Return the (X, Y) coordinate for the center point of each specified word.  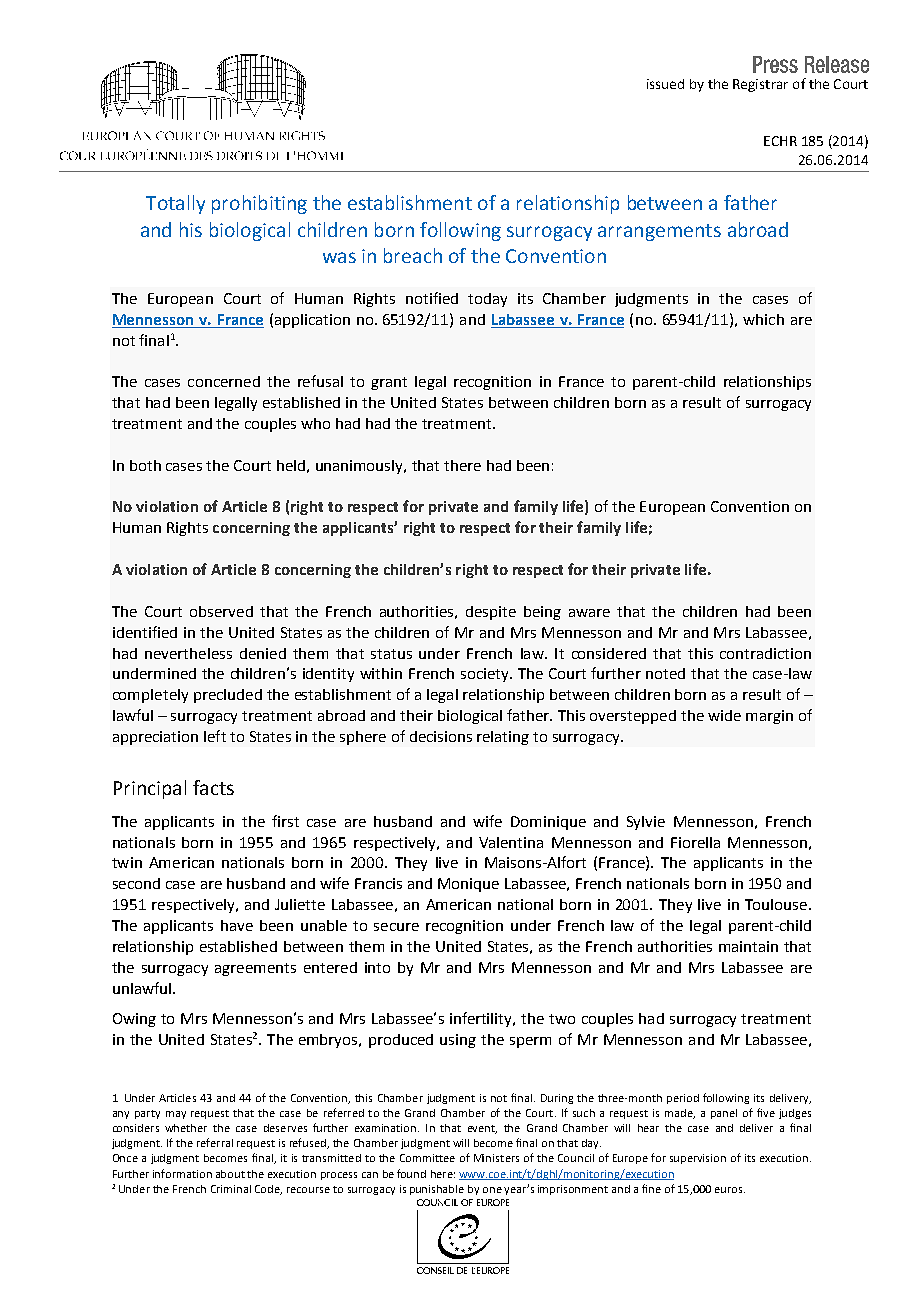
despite (491, 613)
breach (413, 255)
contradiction (765, 653)
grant (389, 383)
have (237, 925)
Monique (468, 885)
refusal (320, 381)
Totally (175, 204)
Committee (427, 1158)
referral (215, 1142)
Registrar (760, 85)
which (763, 319)
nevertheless (188, 653)
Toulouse (777, 904)
